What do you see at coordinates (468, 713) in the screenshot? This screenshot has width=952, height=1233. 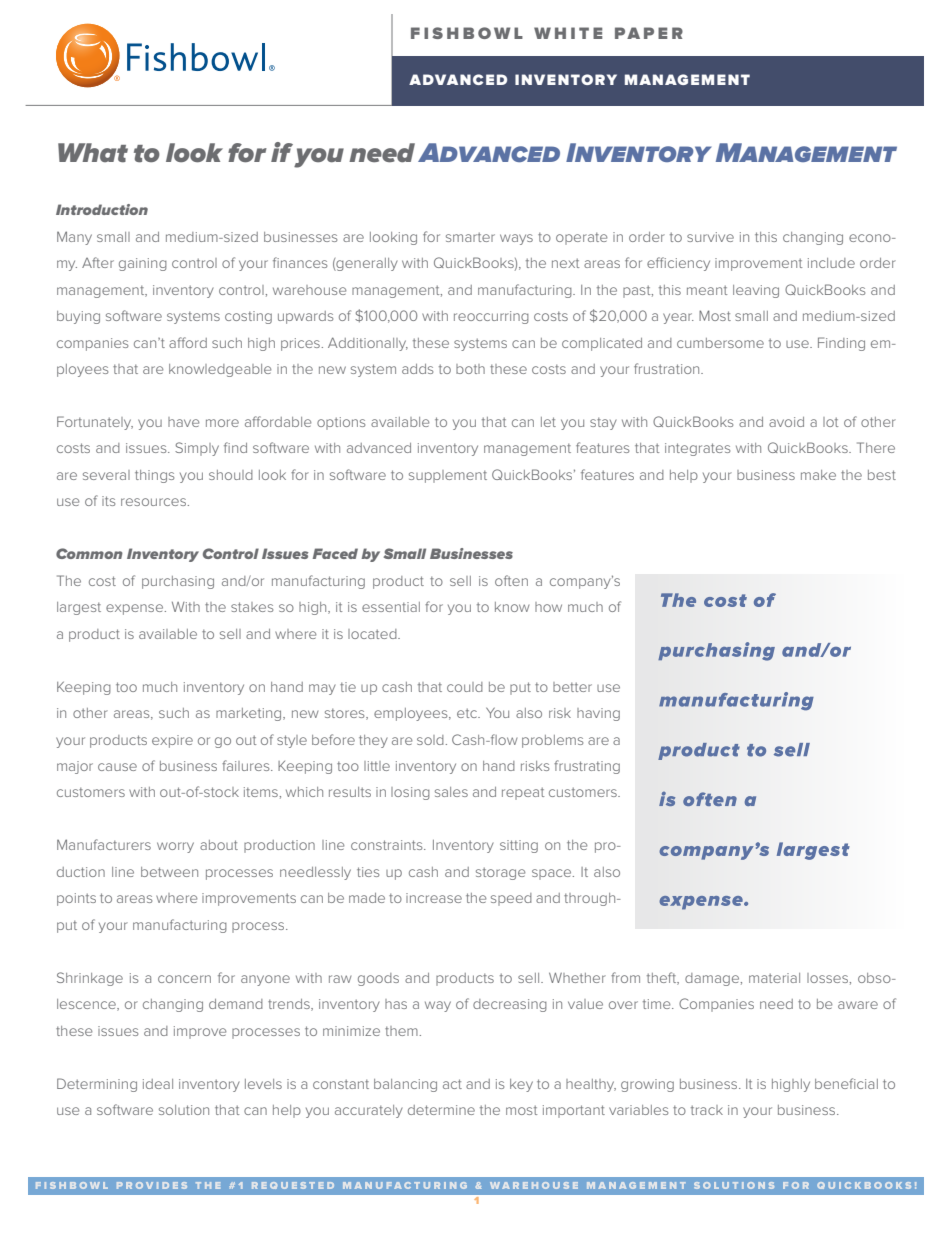 I see `etc` at bounding box center [468, 713].
